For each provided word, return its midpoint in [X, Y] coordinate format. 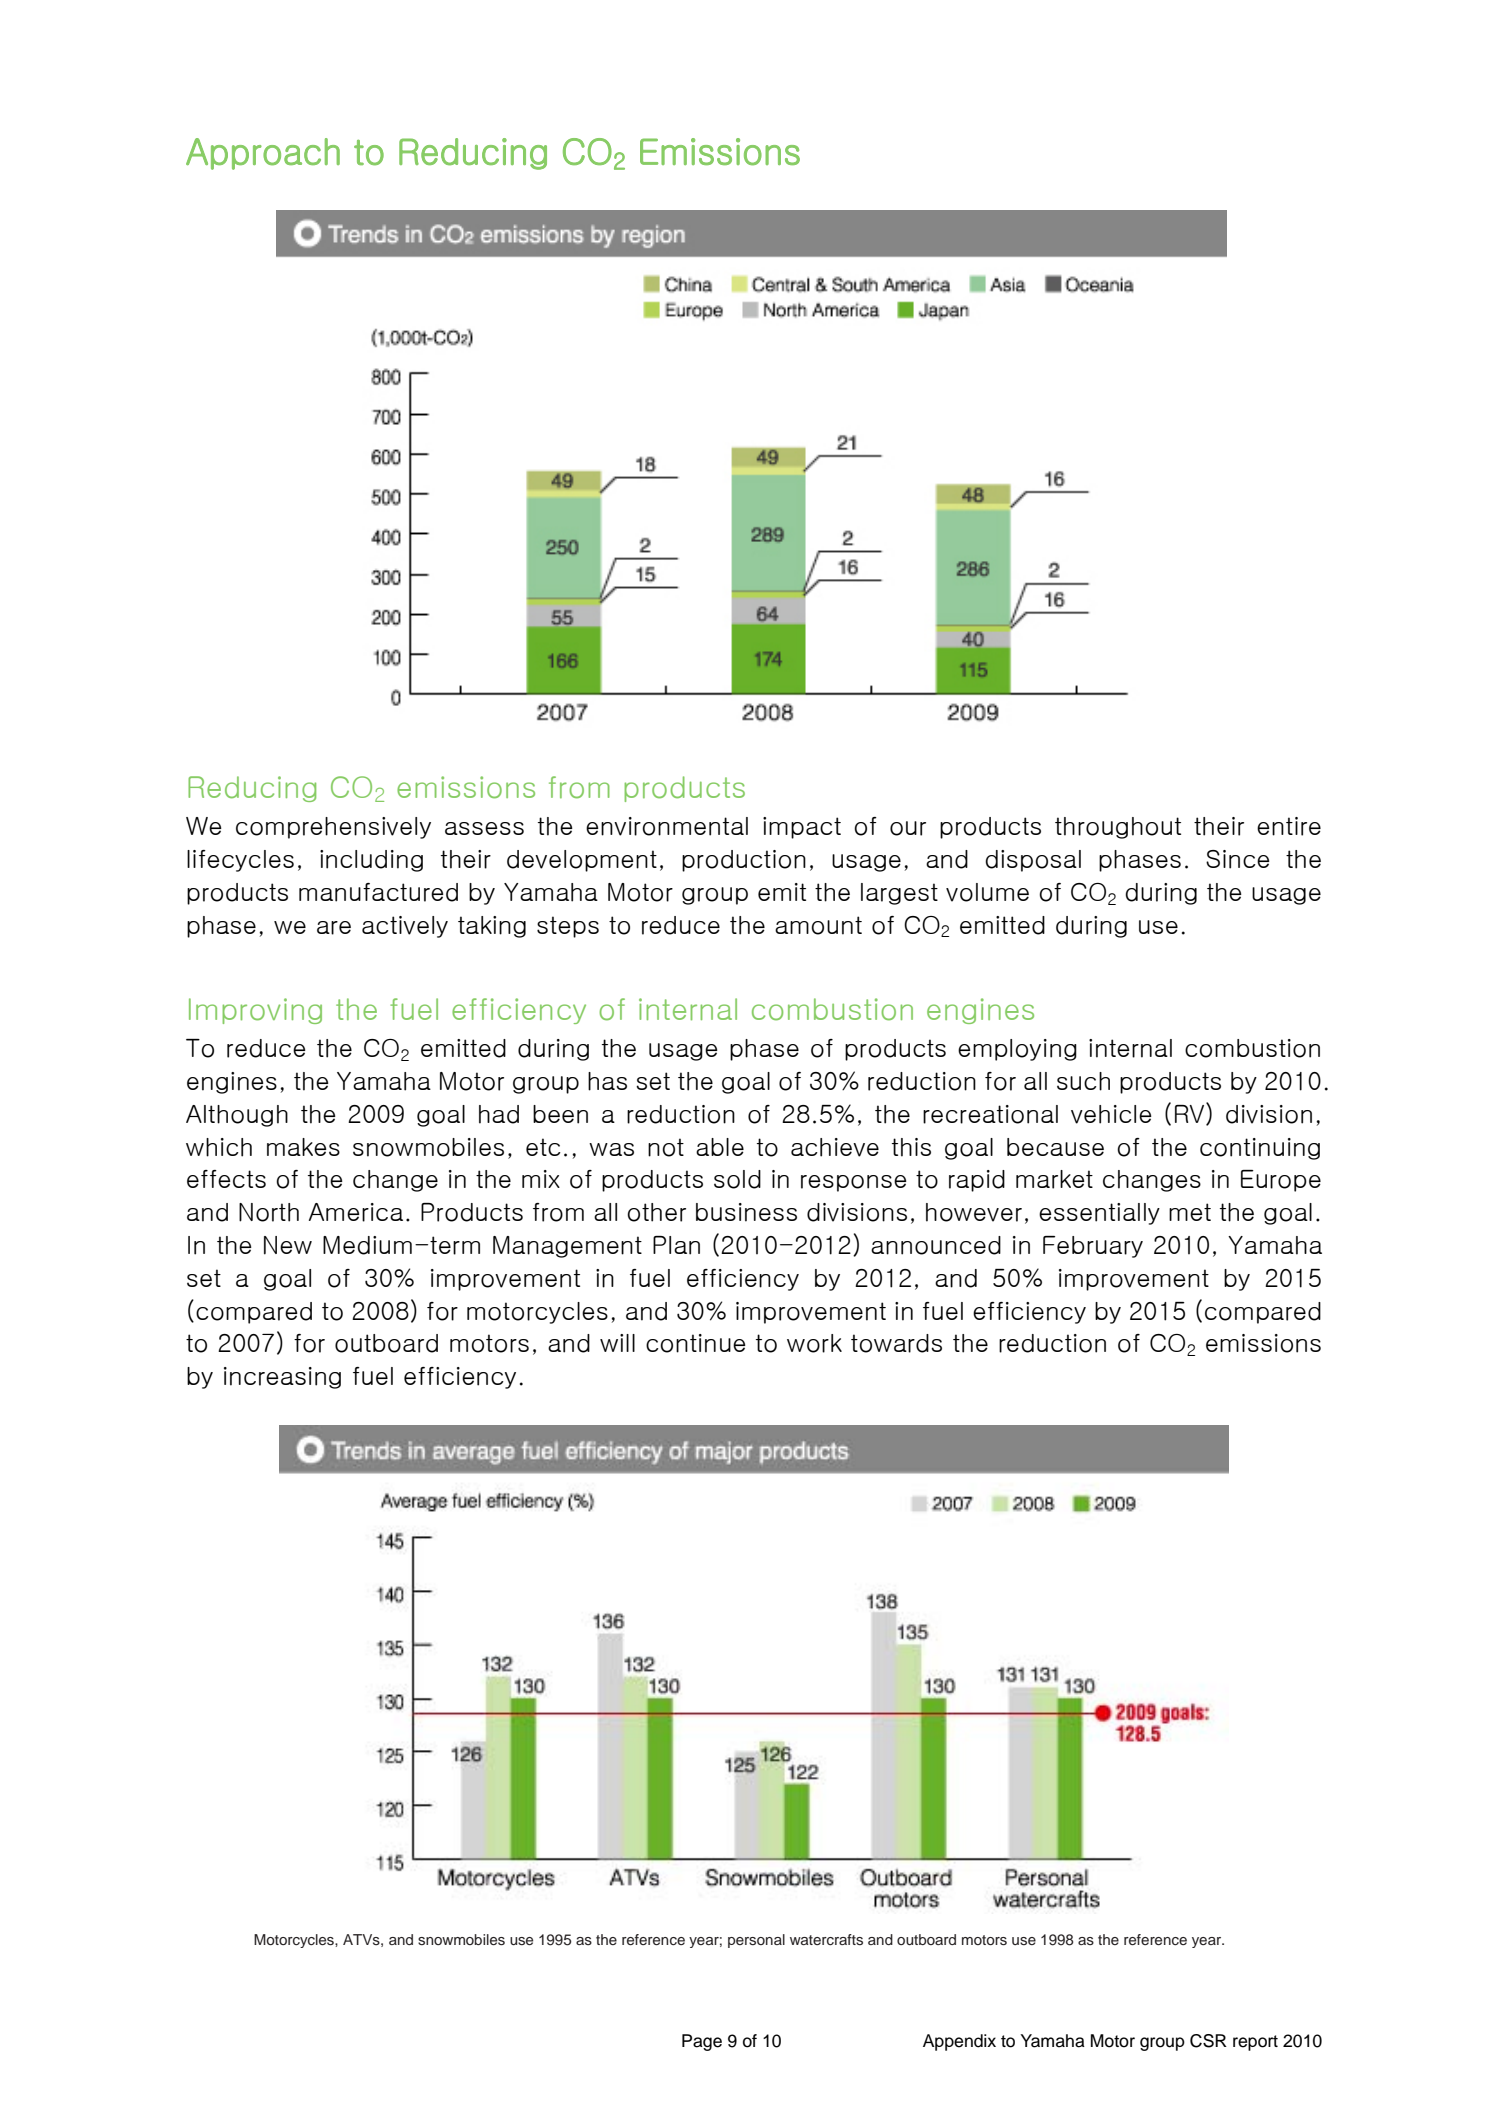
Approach [263, 154]
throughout [1118, 828]
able [720, 1147]
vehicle [1111, 1114]
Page [702, 2042]
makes [303, 1147]
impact [802, 828]
